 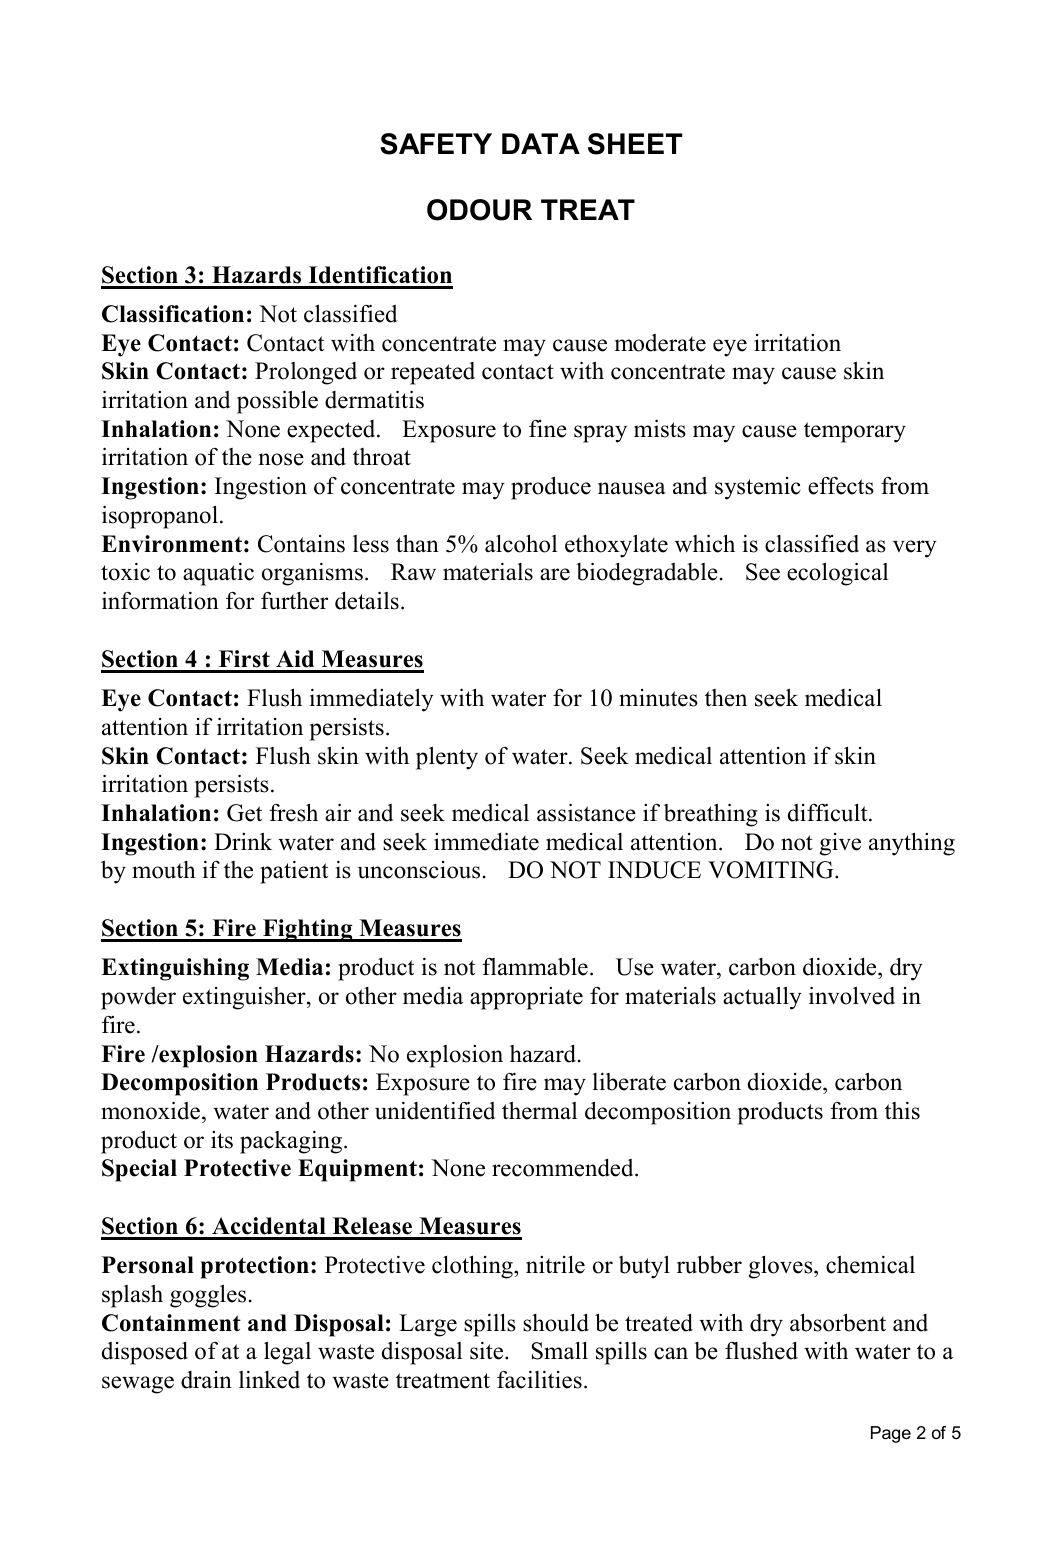 I want to click on DATA, so click(x=541, y=143).
